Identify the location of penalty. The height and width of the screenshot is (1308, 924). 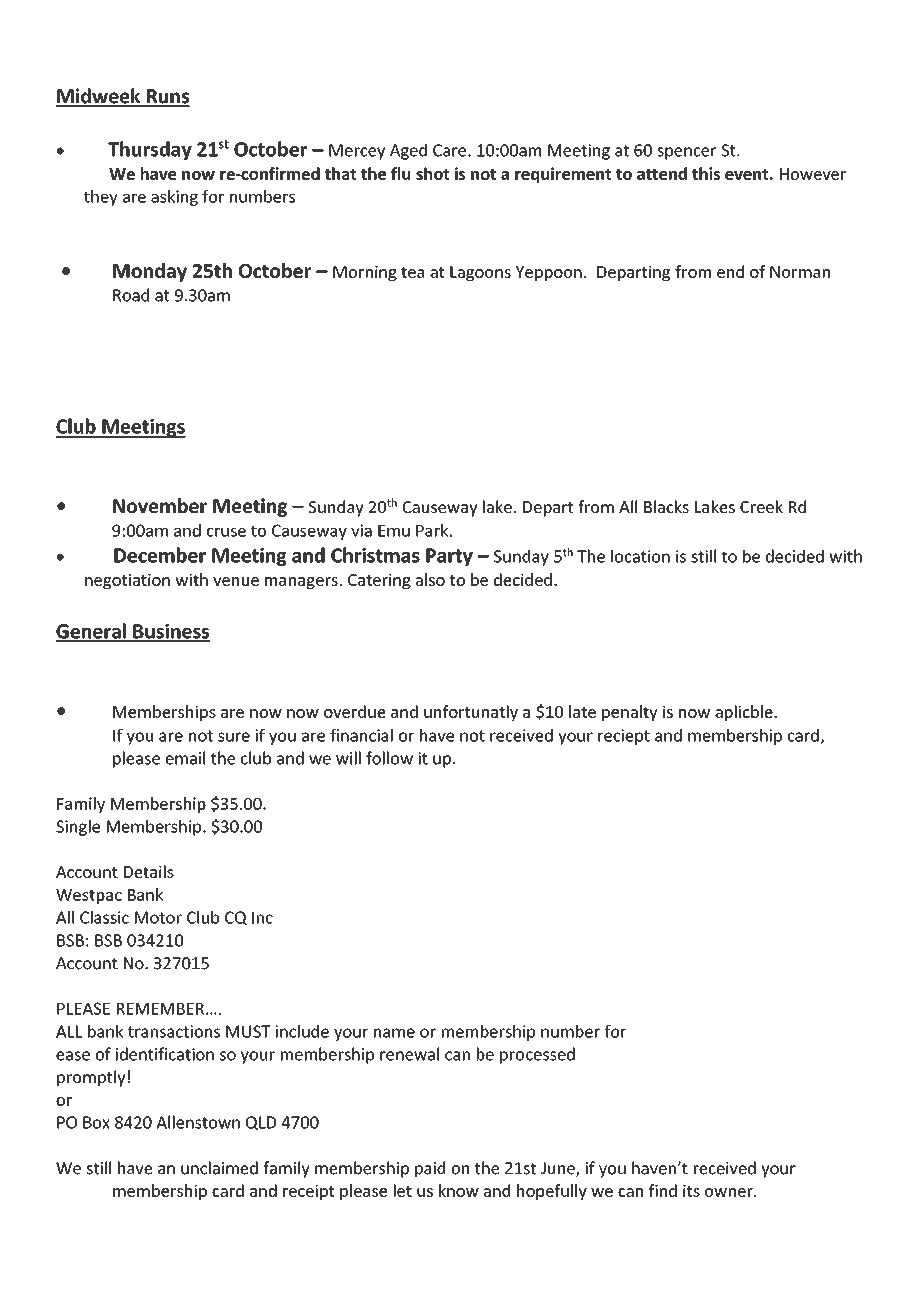
(630, 713).
